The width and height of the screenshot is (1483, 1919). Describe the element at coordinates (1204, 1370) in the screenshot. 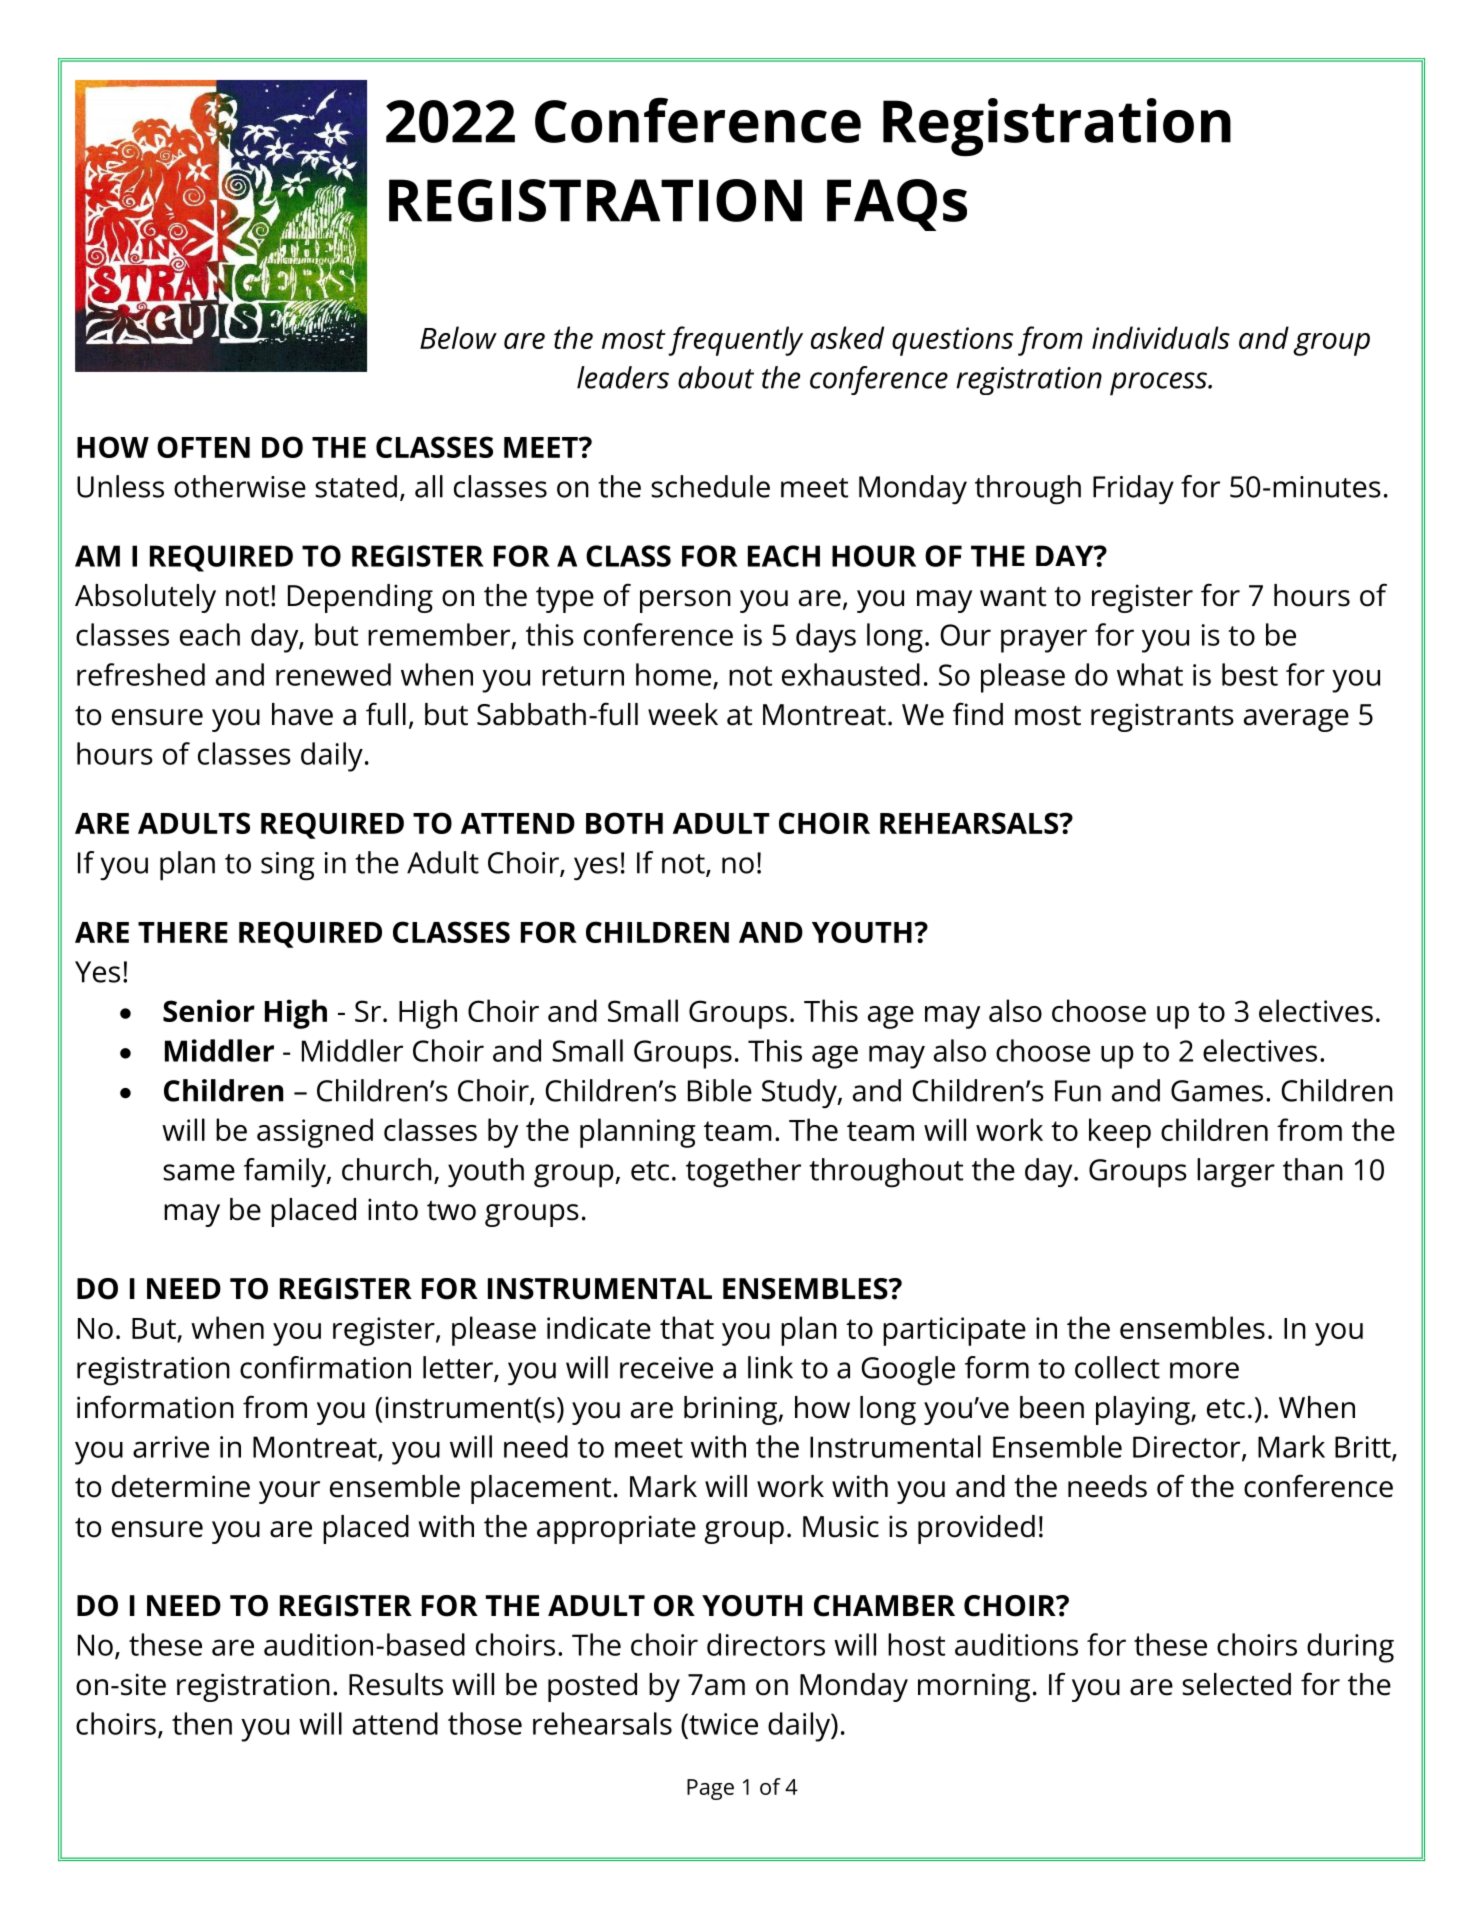

I see `more` at that location.
